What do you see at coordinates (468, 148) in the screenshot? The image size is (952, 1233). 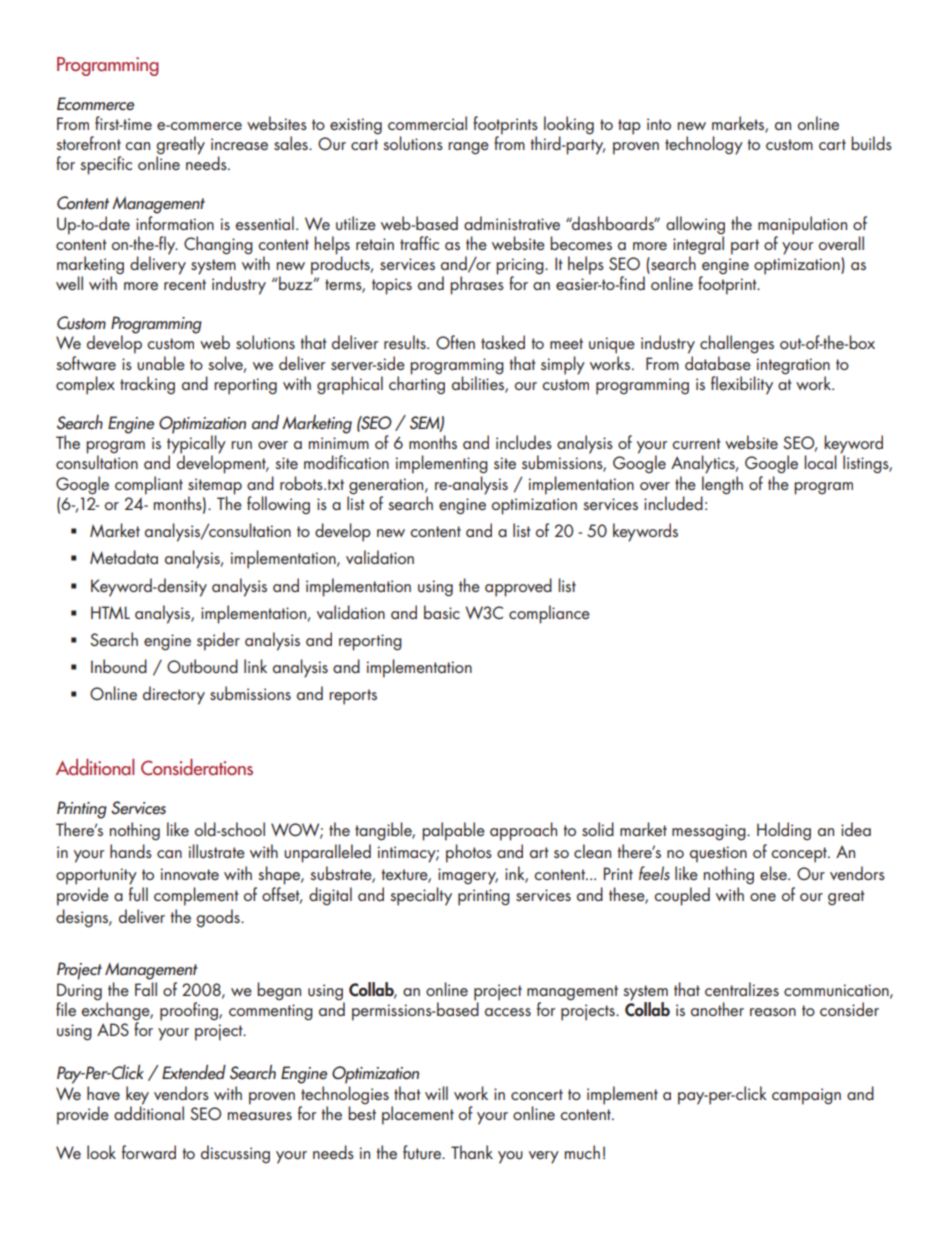 I see `range` at bounding box center [468, 148].
